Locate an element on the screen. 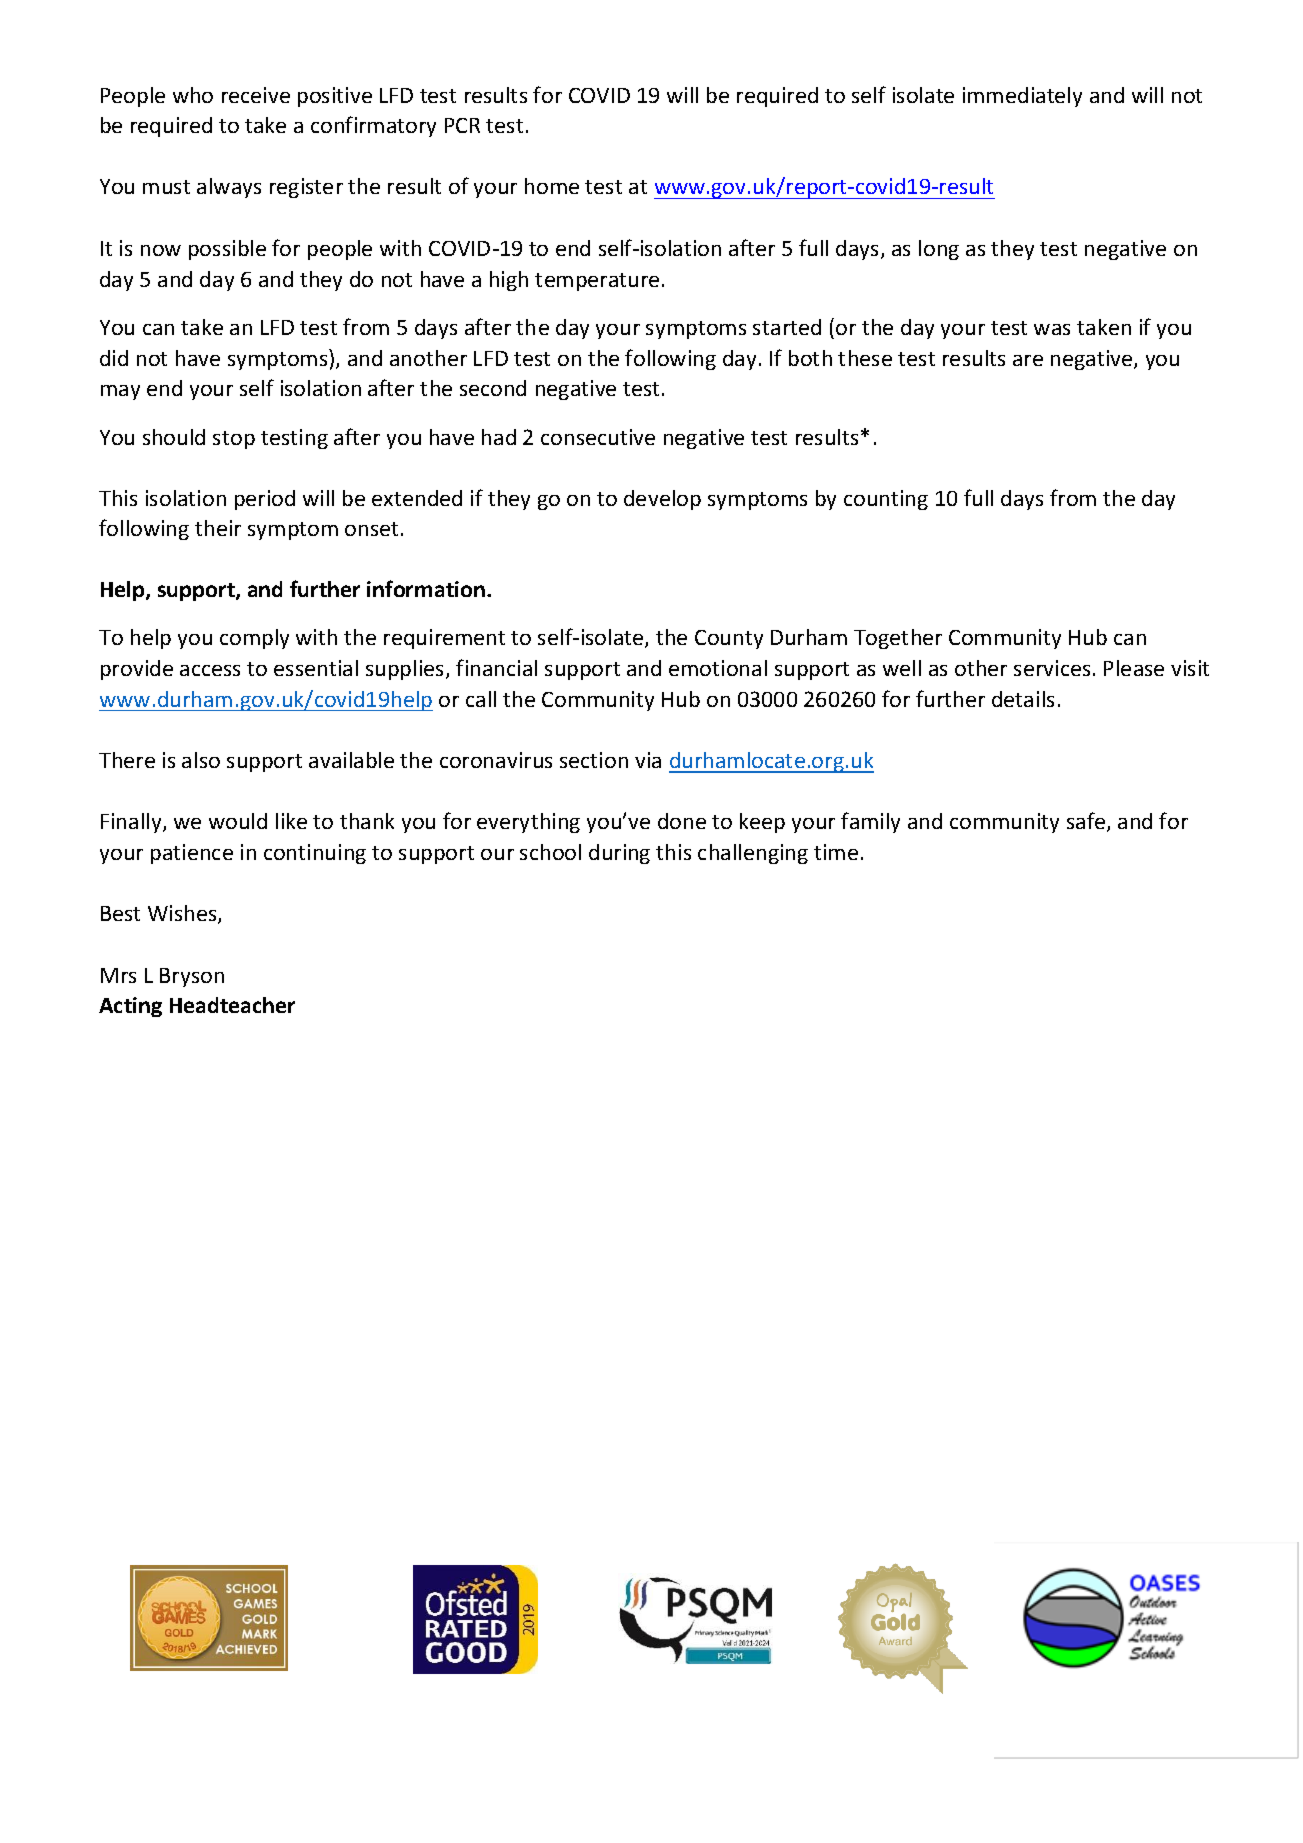  home is located at coordinates (552, 186).
